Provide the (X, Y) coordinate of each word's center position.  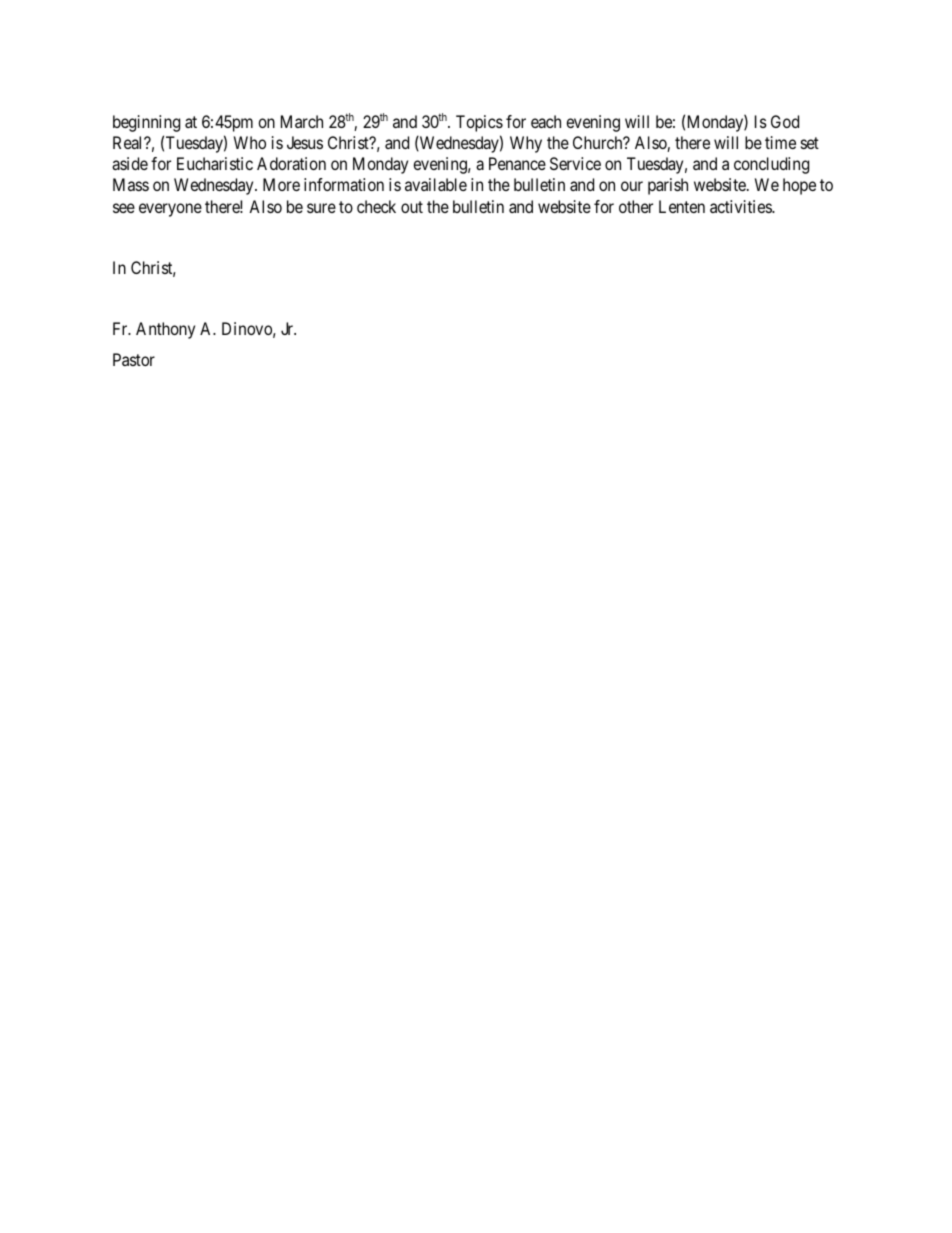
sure (321, 208)
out (412, 207)
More (281, 184)
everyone (170, 210)
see (124, 208)
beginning (146, 123)
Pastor (134, 359)
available (436, 184)
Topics (479, 123)
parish (668, 186)
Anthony (165, 330)
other (636, 206)
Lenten (682, 206)
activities (741, 206)
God (785, 121)
